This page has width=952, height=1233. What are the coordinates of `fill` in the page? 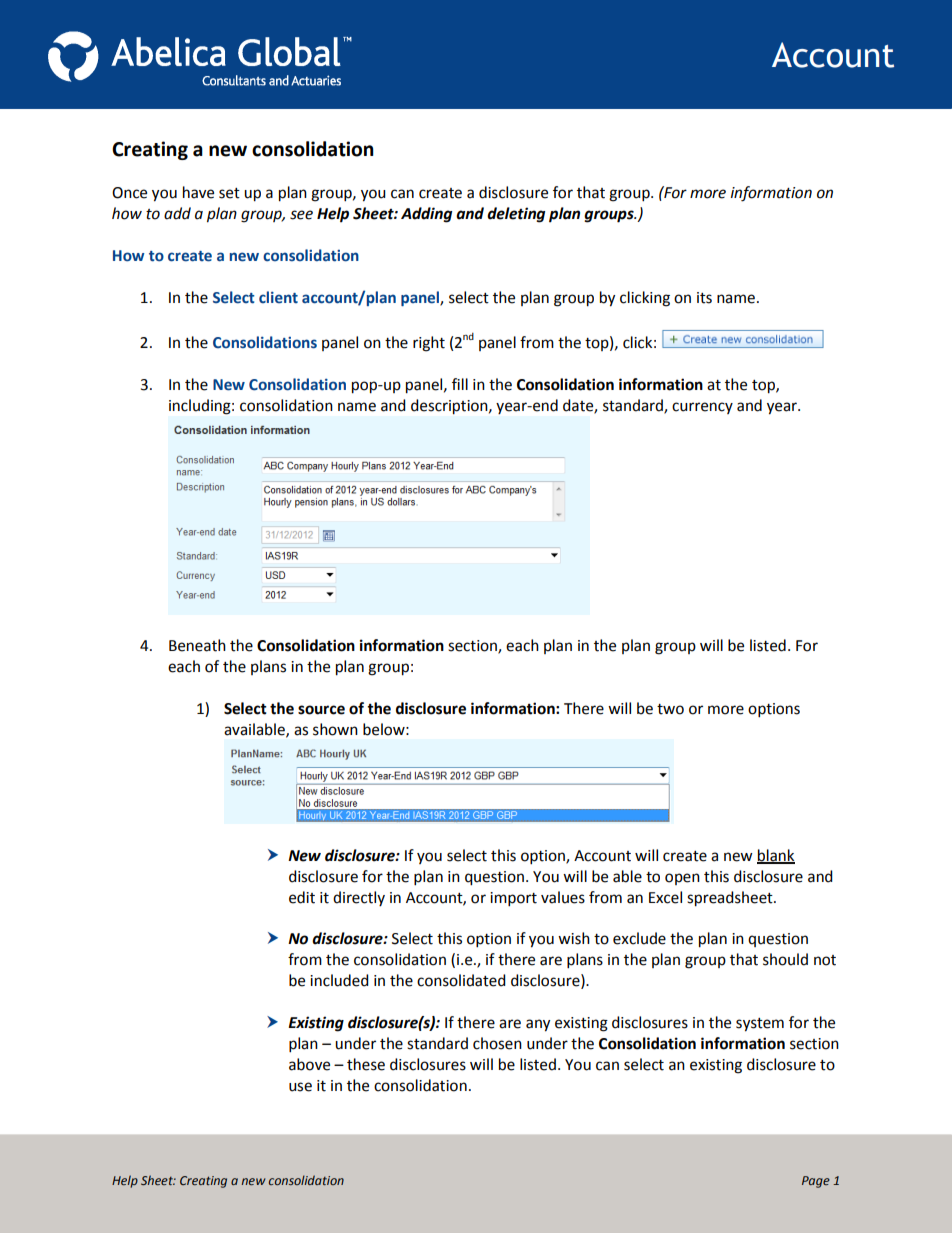 It's located at (460, 384).
